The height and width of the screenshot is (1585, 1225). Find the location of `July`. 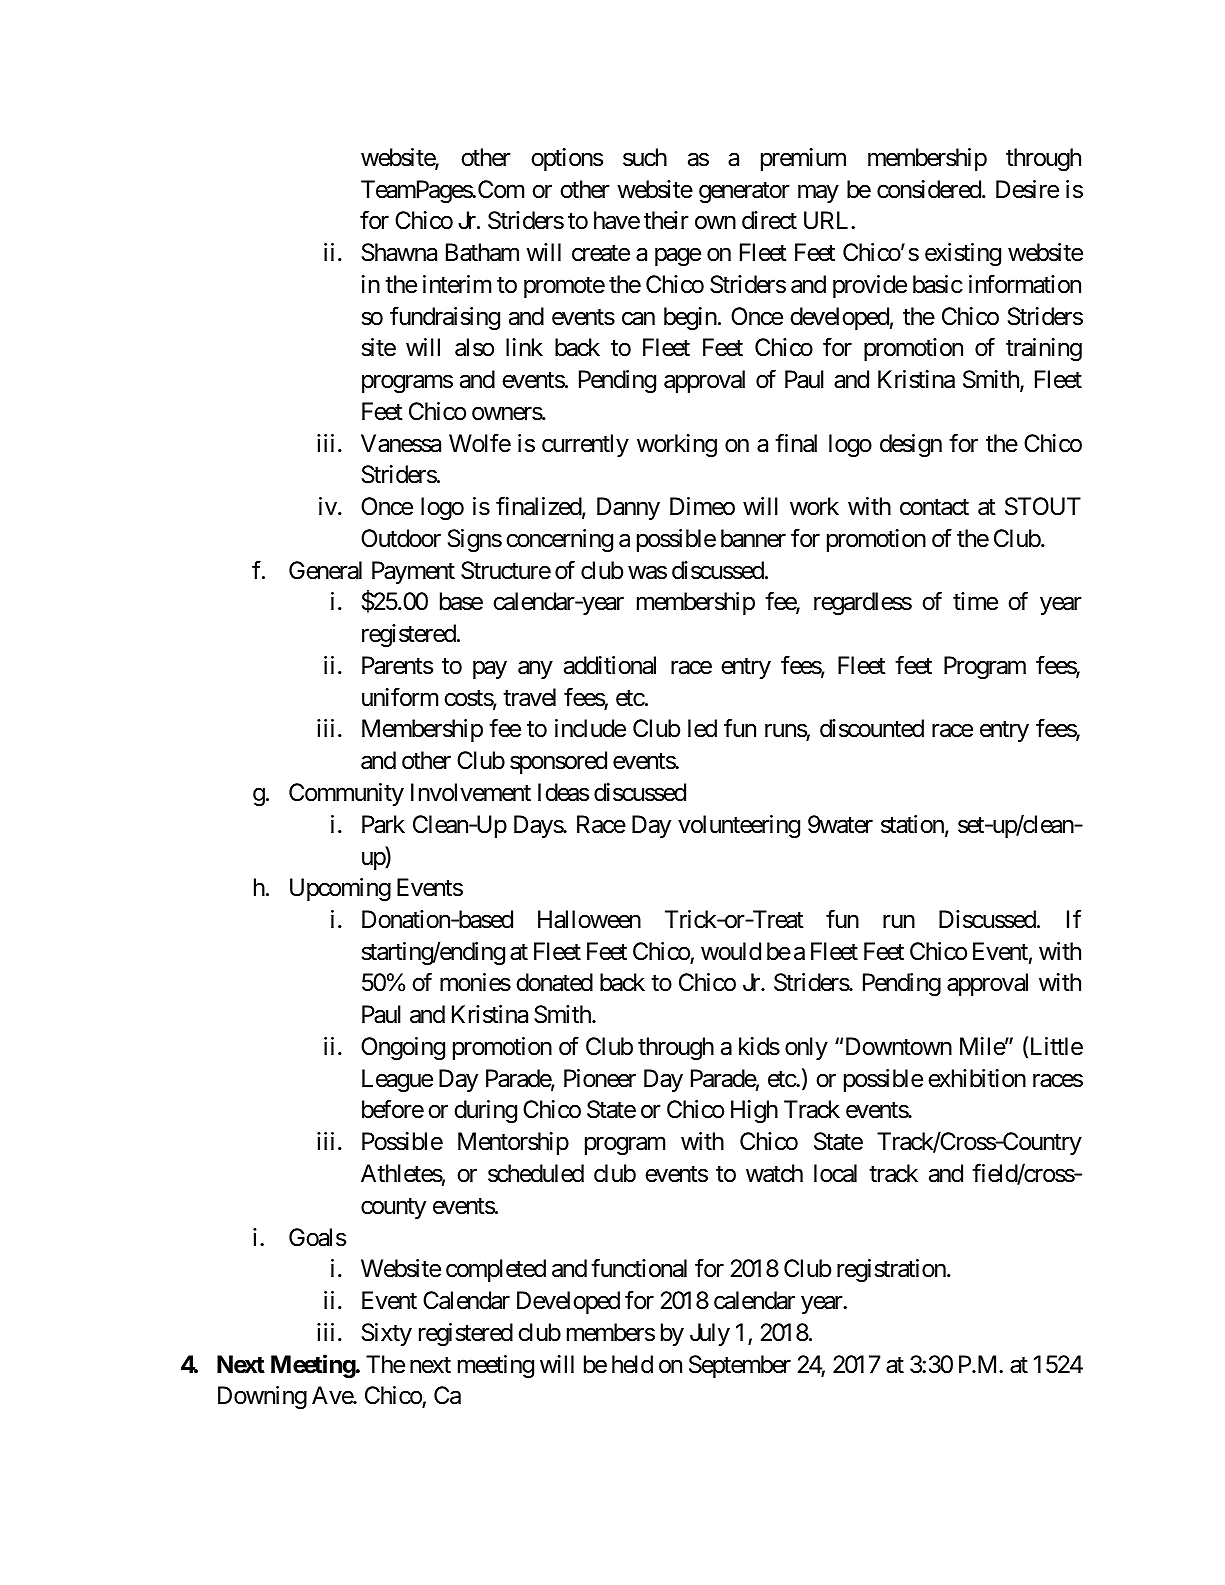

July is located at coordinates (710, 1334).
